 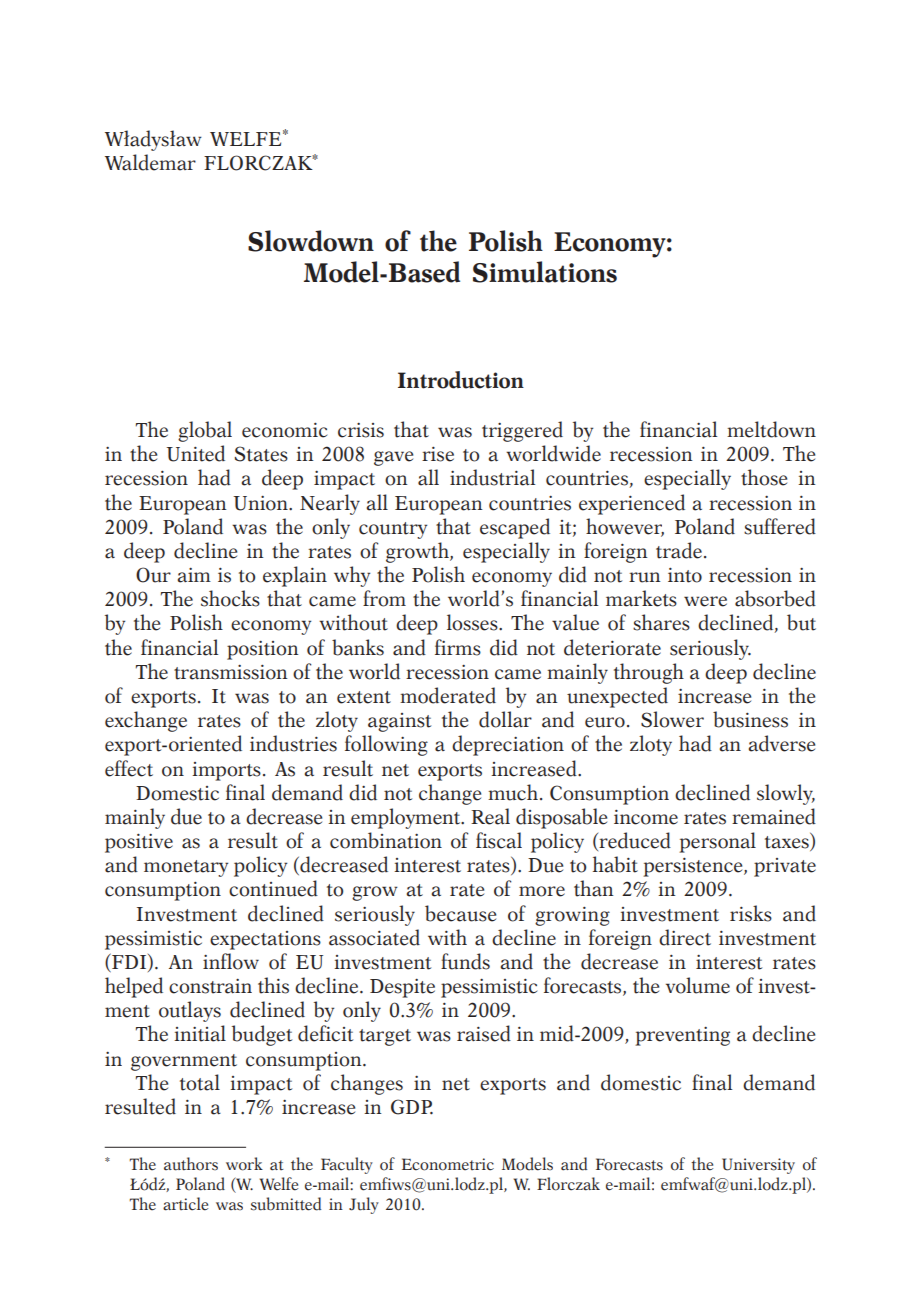 I want to click on firms, so click(x=458, y=647).
